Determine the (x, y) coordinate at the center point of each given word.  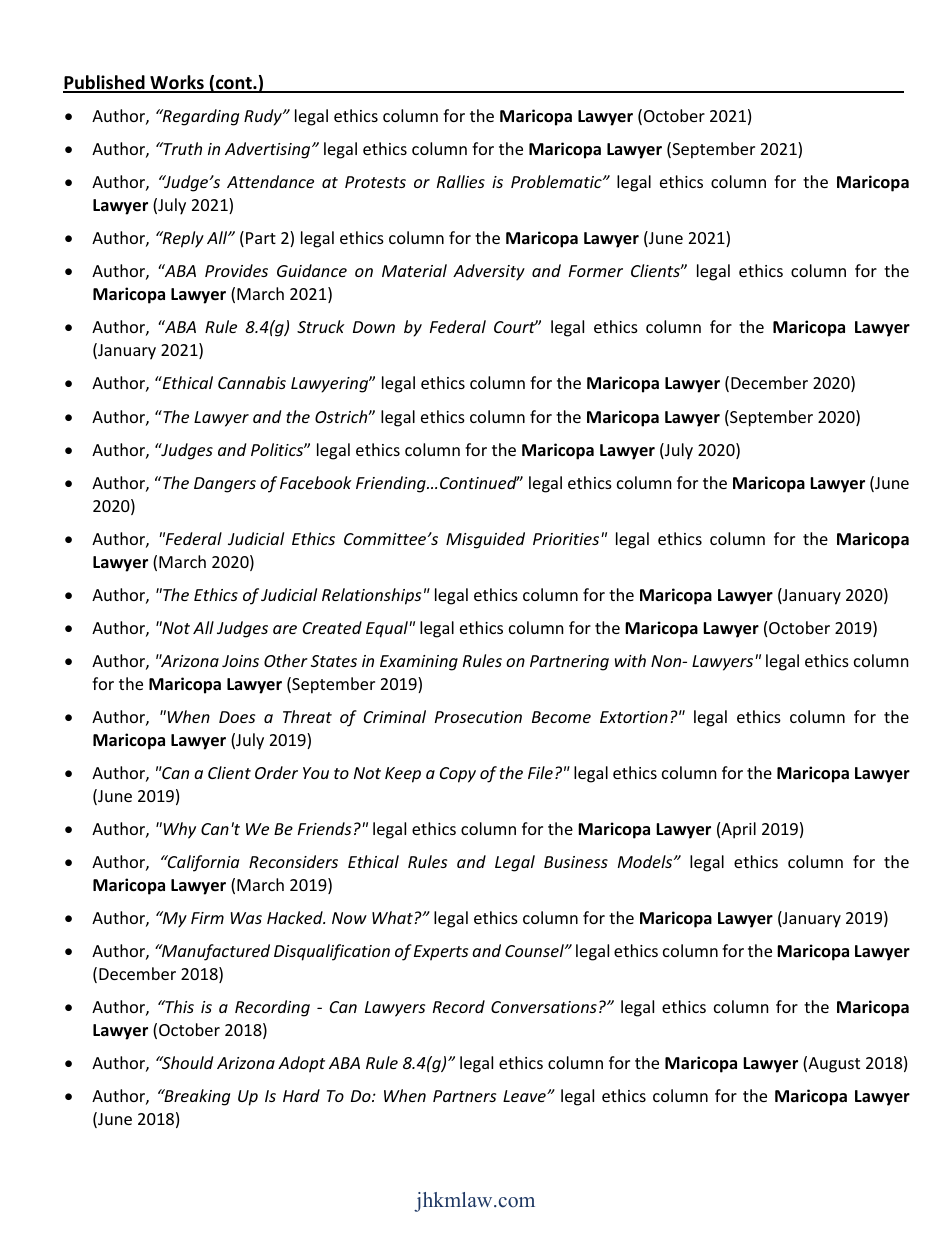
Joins (240, 661)
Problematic (557, 181)
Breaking (196, 1097)
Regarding (199, 117)
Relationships (371, 596)
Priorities (567, 539)
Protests (375, 182)
